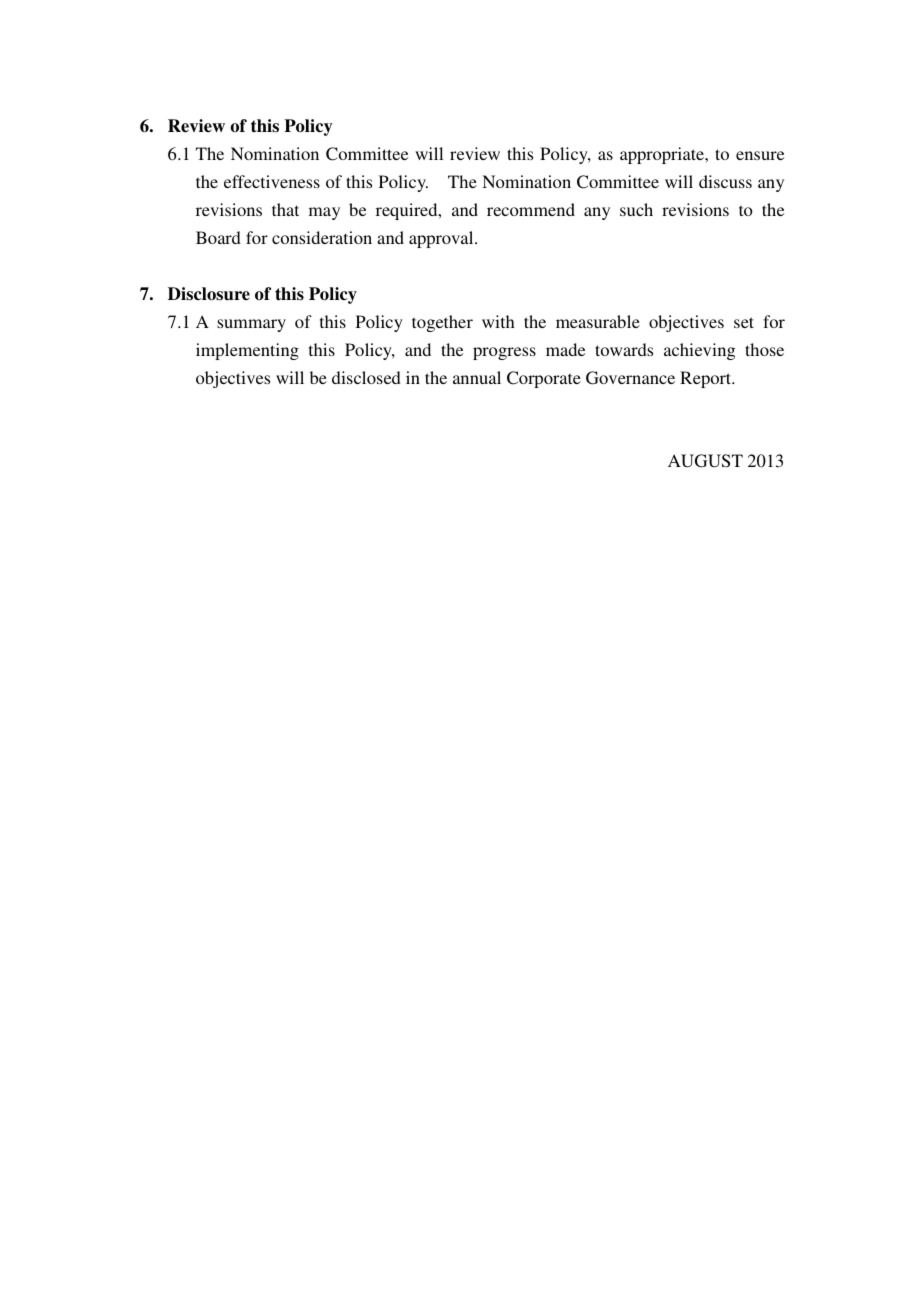 This page has width=924, height=1308. Describe the element at coordinates (744, 322) in the page. I see `set` at that location.
